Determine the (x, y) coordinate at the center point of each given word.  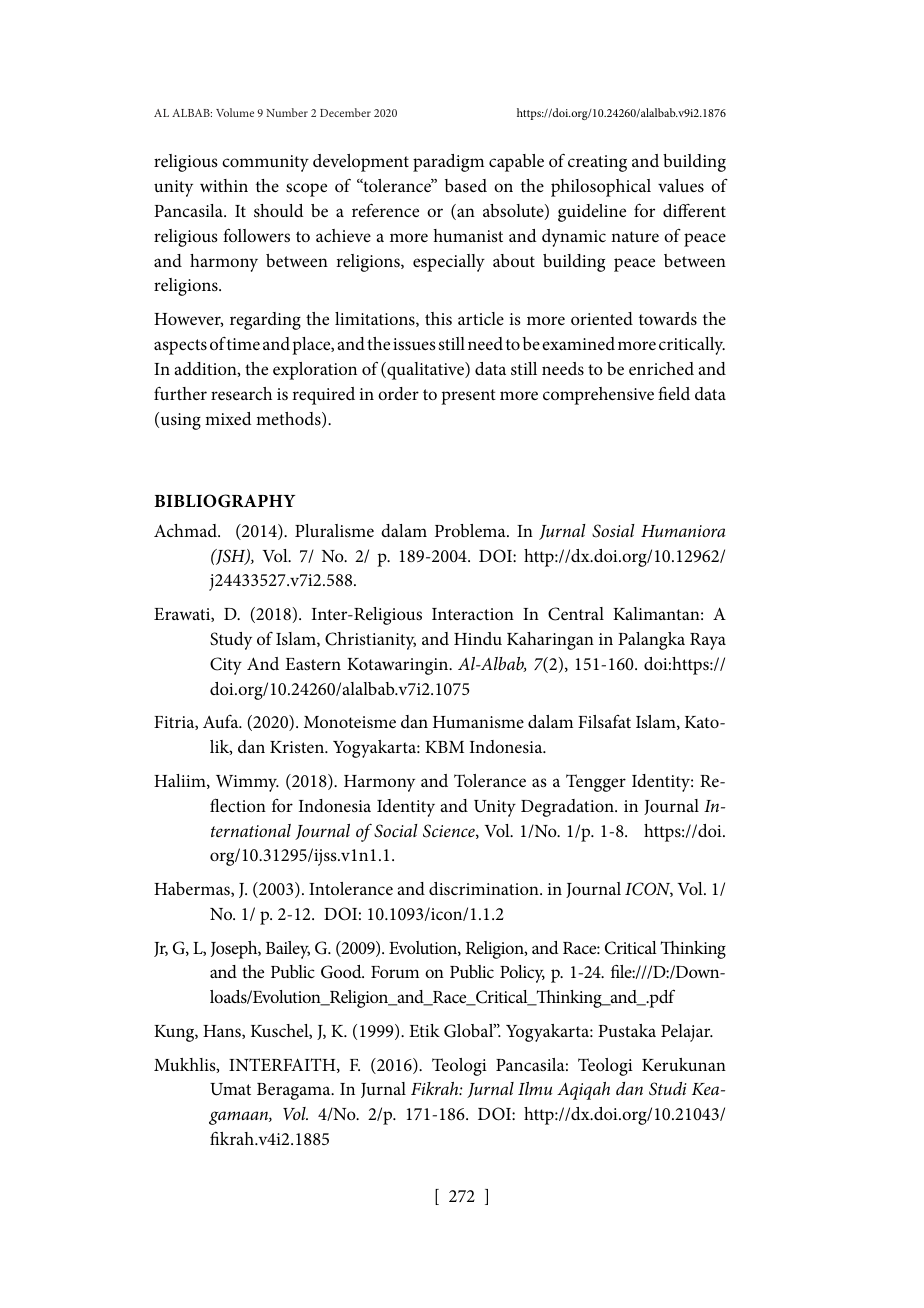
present (468, 397)
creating (597, 163)
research (241, 394)
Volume (235, 112)
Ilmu (535, 1088)
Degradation (568, 808)
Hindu (478, 638)
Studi (668, 1089)
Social (396, 831)
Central (576, 614)
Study (231, 641)
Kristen (298, 747)
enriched (661, 368)
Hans (223, 1032)
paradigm (448, 163)
